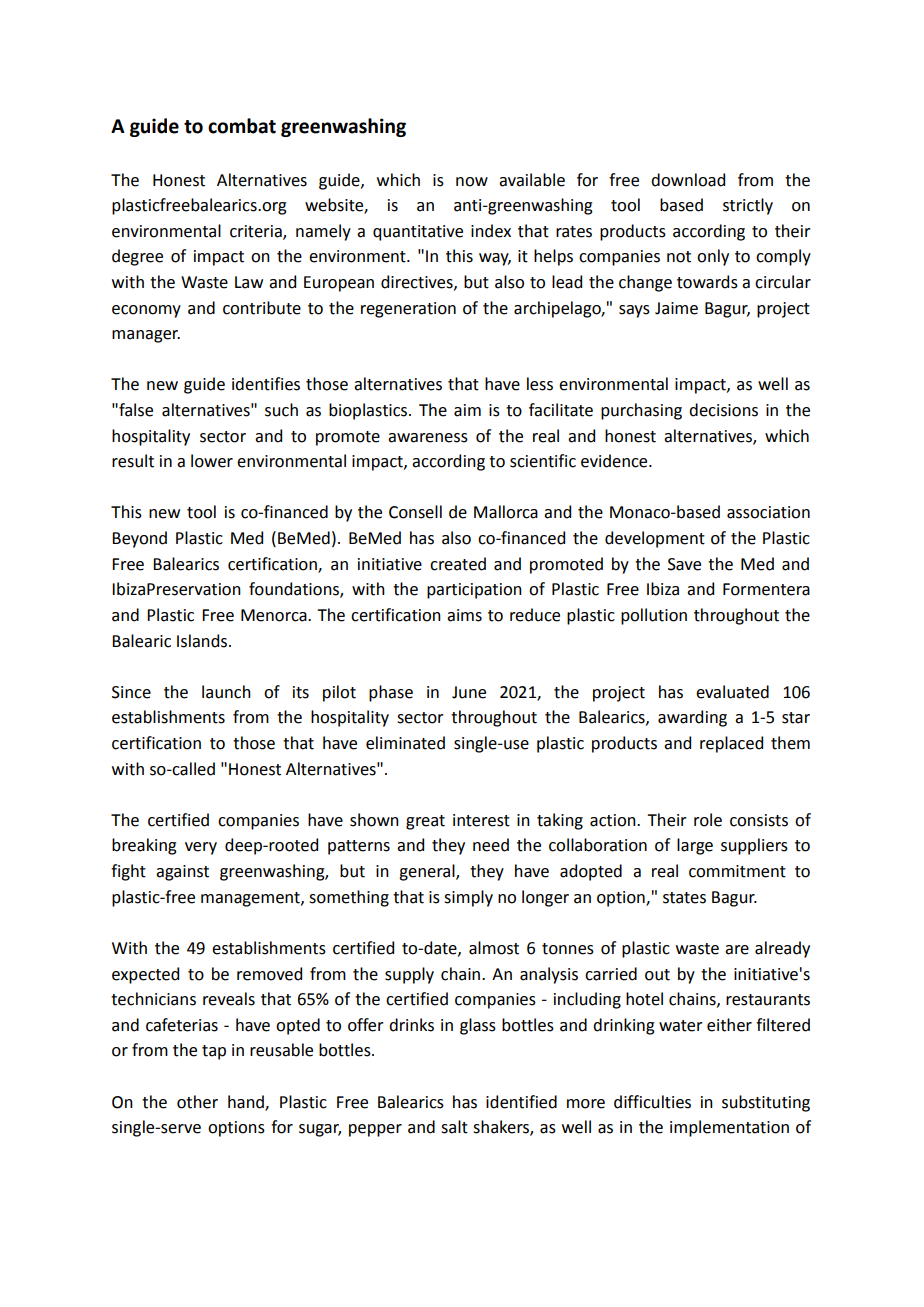 Image resolution: width=924 pixels, height=1307 pixels. What do you see at coordinates (242, 126) in the image?
I see `combat` at bounding box center [242, 126].
